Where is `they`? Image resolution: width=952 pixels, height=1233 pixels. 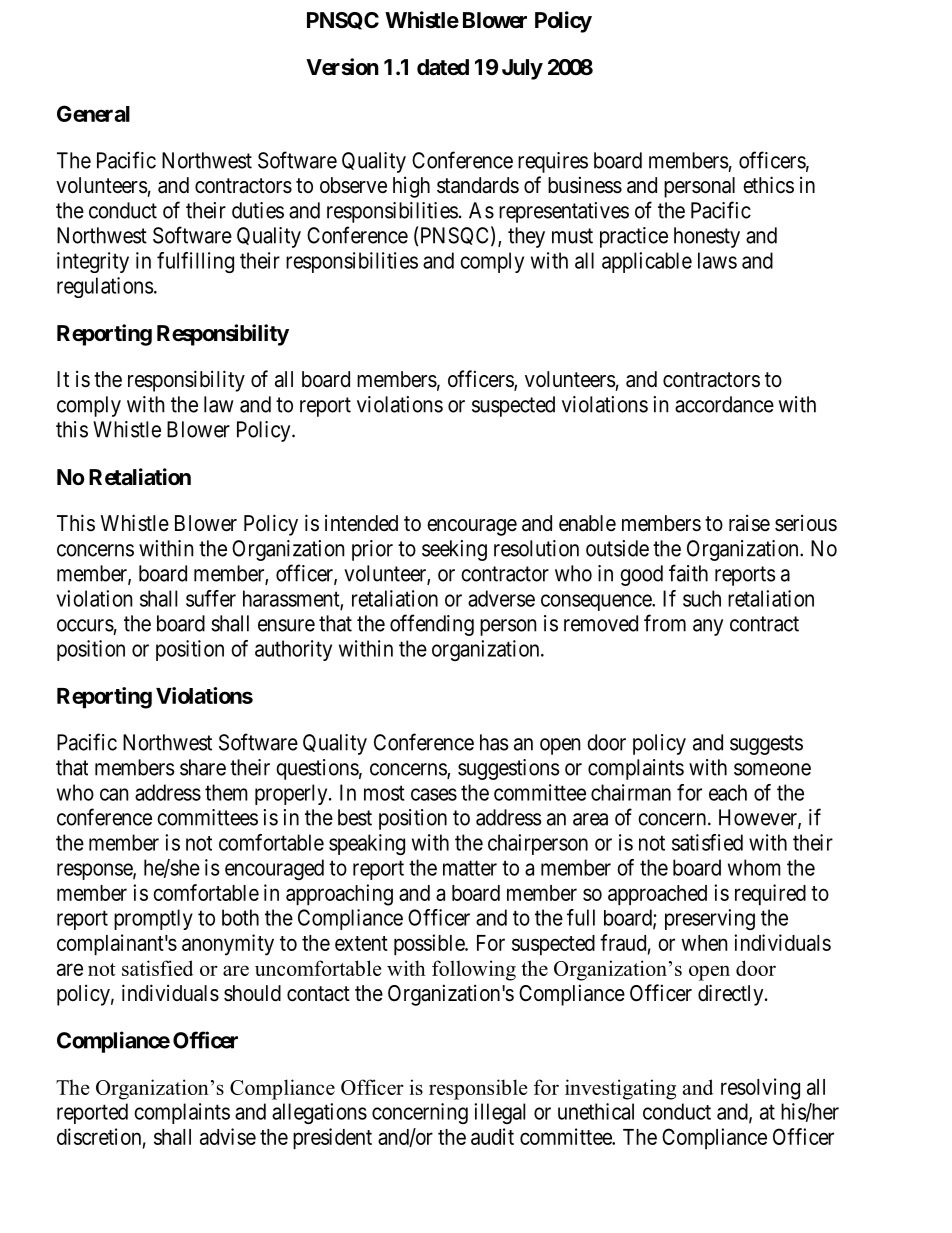
they is located at coordinates (526, 237).
